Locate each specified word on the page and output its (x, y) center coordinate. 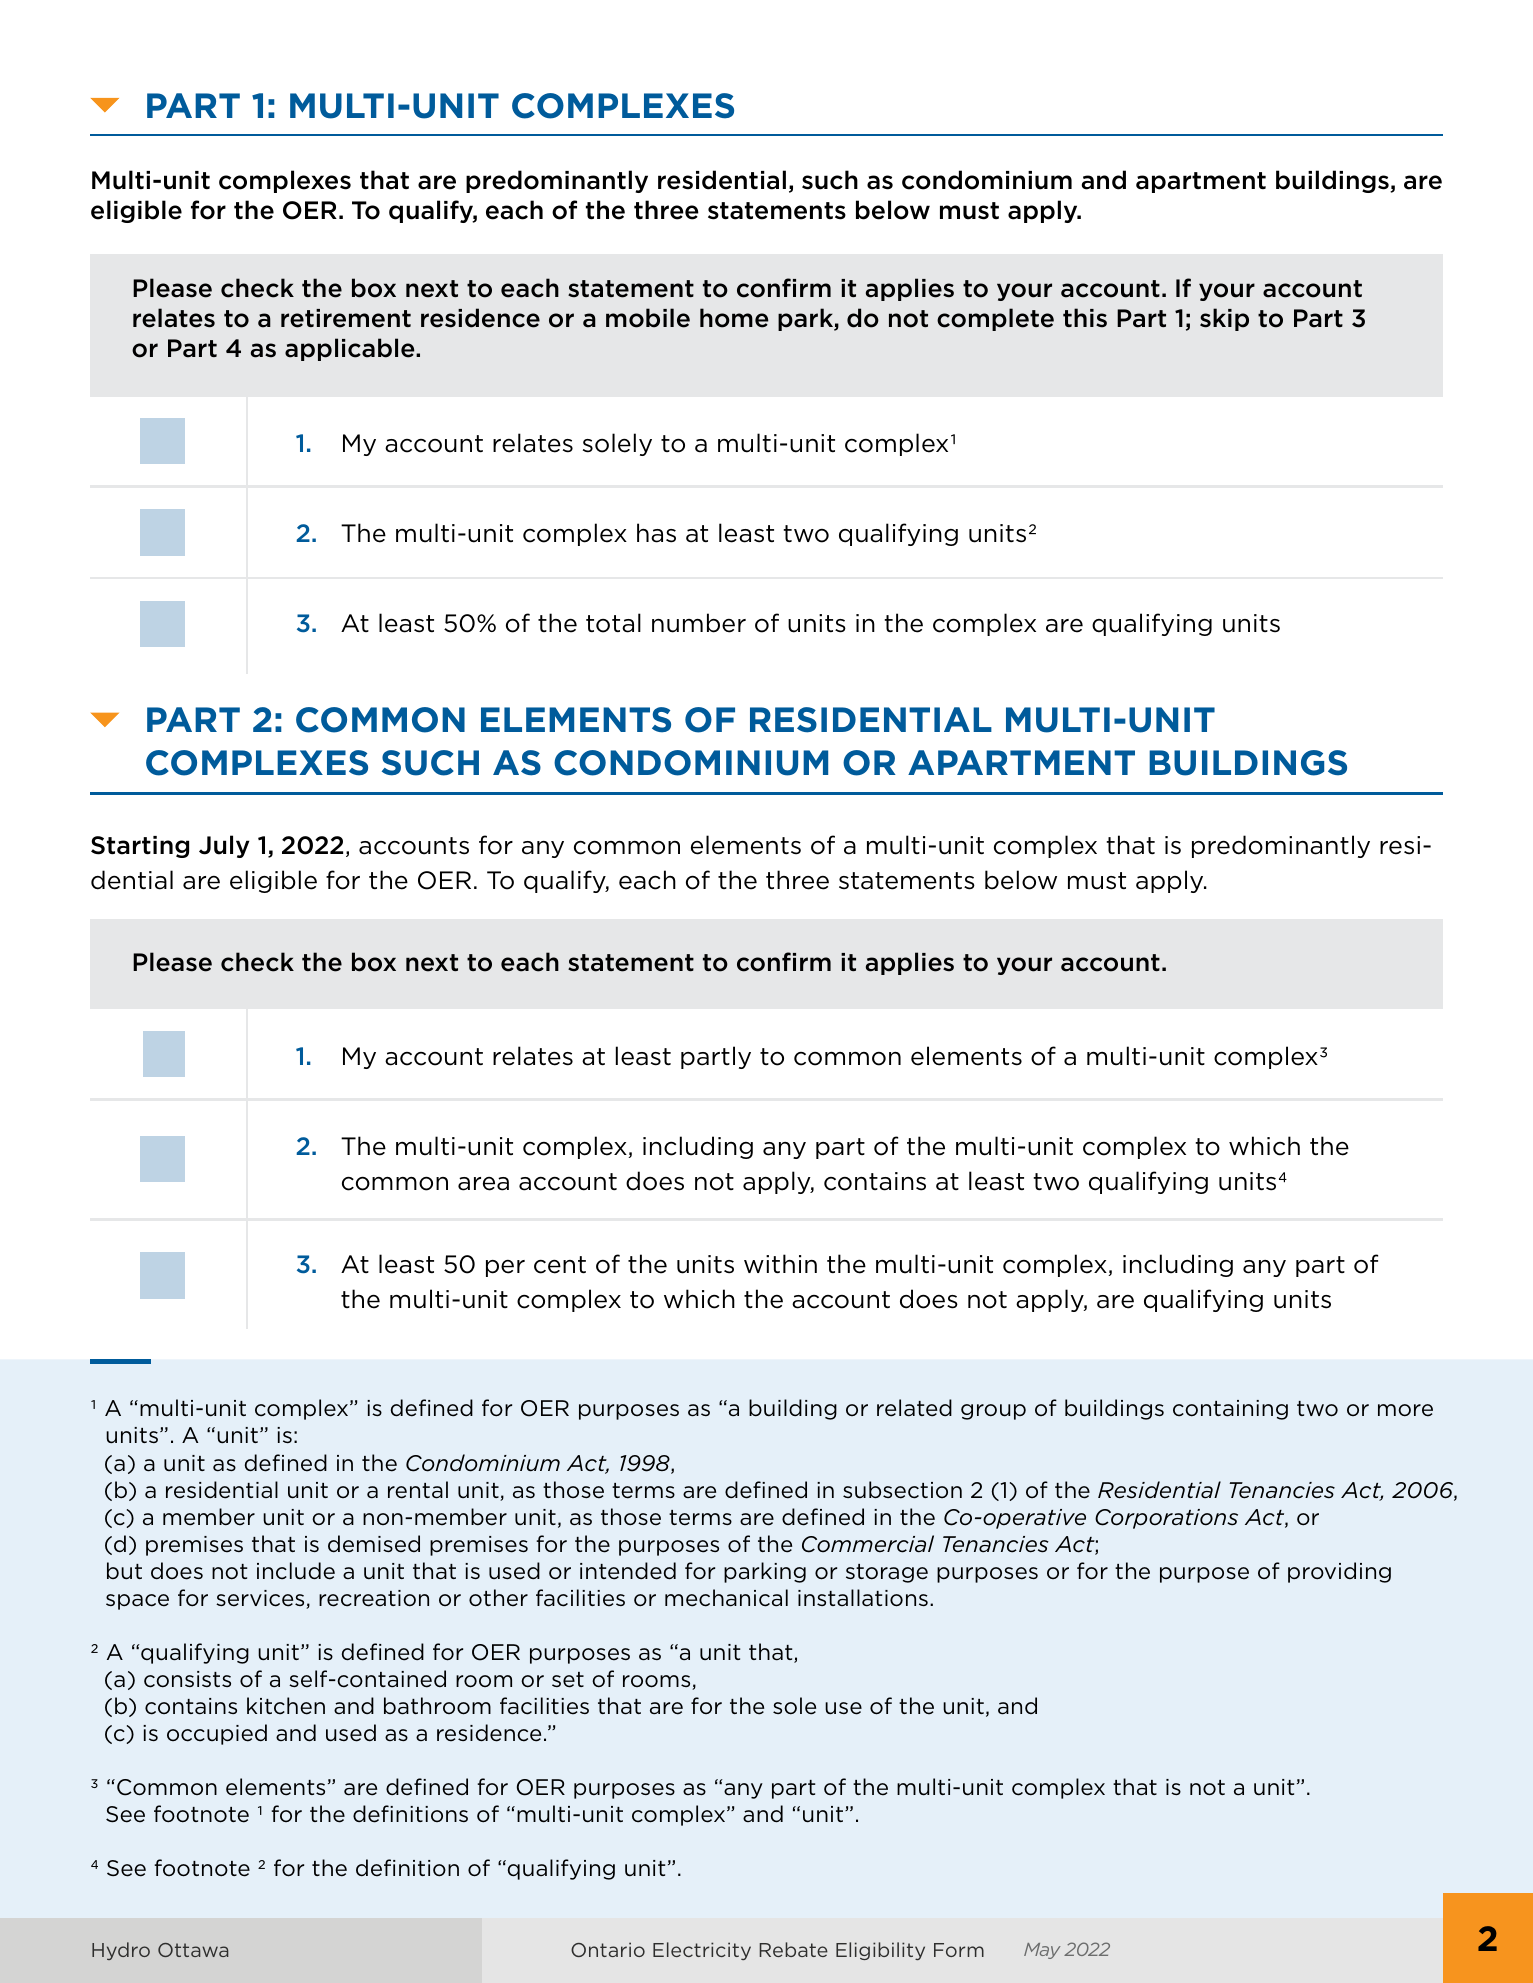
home (734, 318)
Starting (140, 847)
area (483, 1184)
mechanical (726, 1598)
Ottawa (193, 1950)
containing (1230, 1410)
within (780, 1263)
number (699, 623)
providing (1339, 1572)
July (224, 846)
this (1085, 318)
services (261, 1599)
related (914, 1408)
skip (1224, 319)
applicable (351, 349)
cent (560, 1265)
